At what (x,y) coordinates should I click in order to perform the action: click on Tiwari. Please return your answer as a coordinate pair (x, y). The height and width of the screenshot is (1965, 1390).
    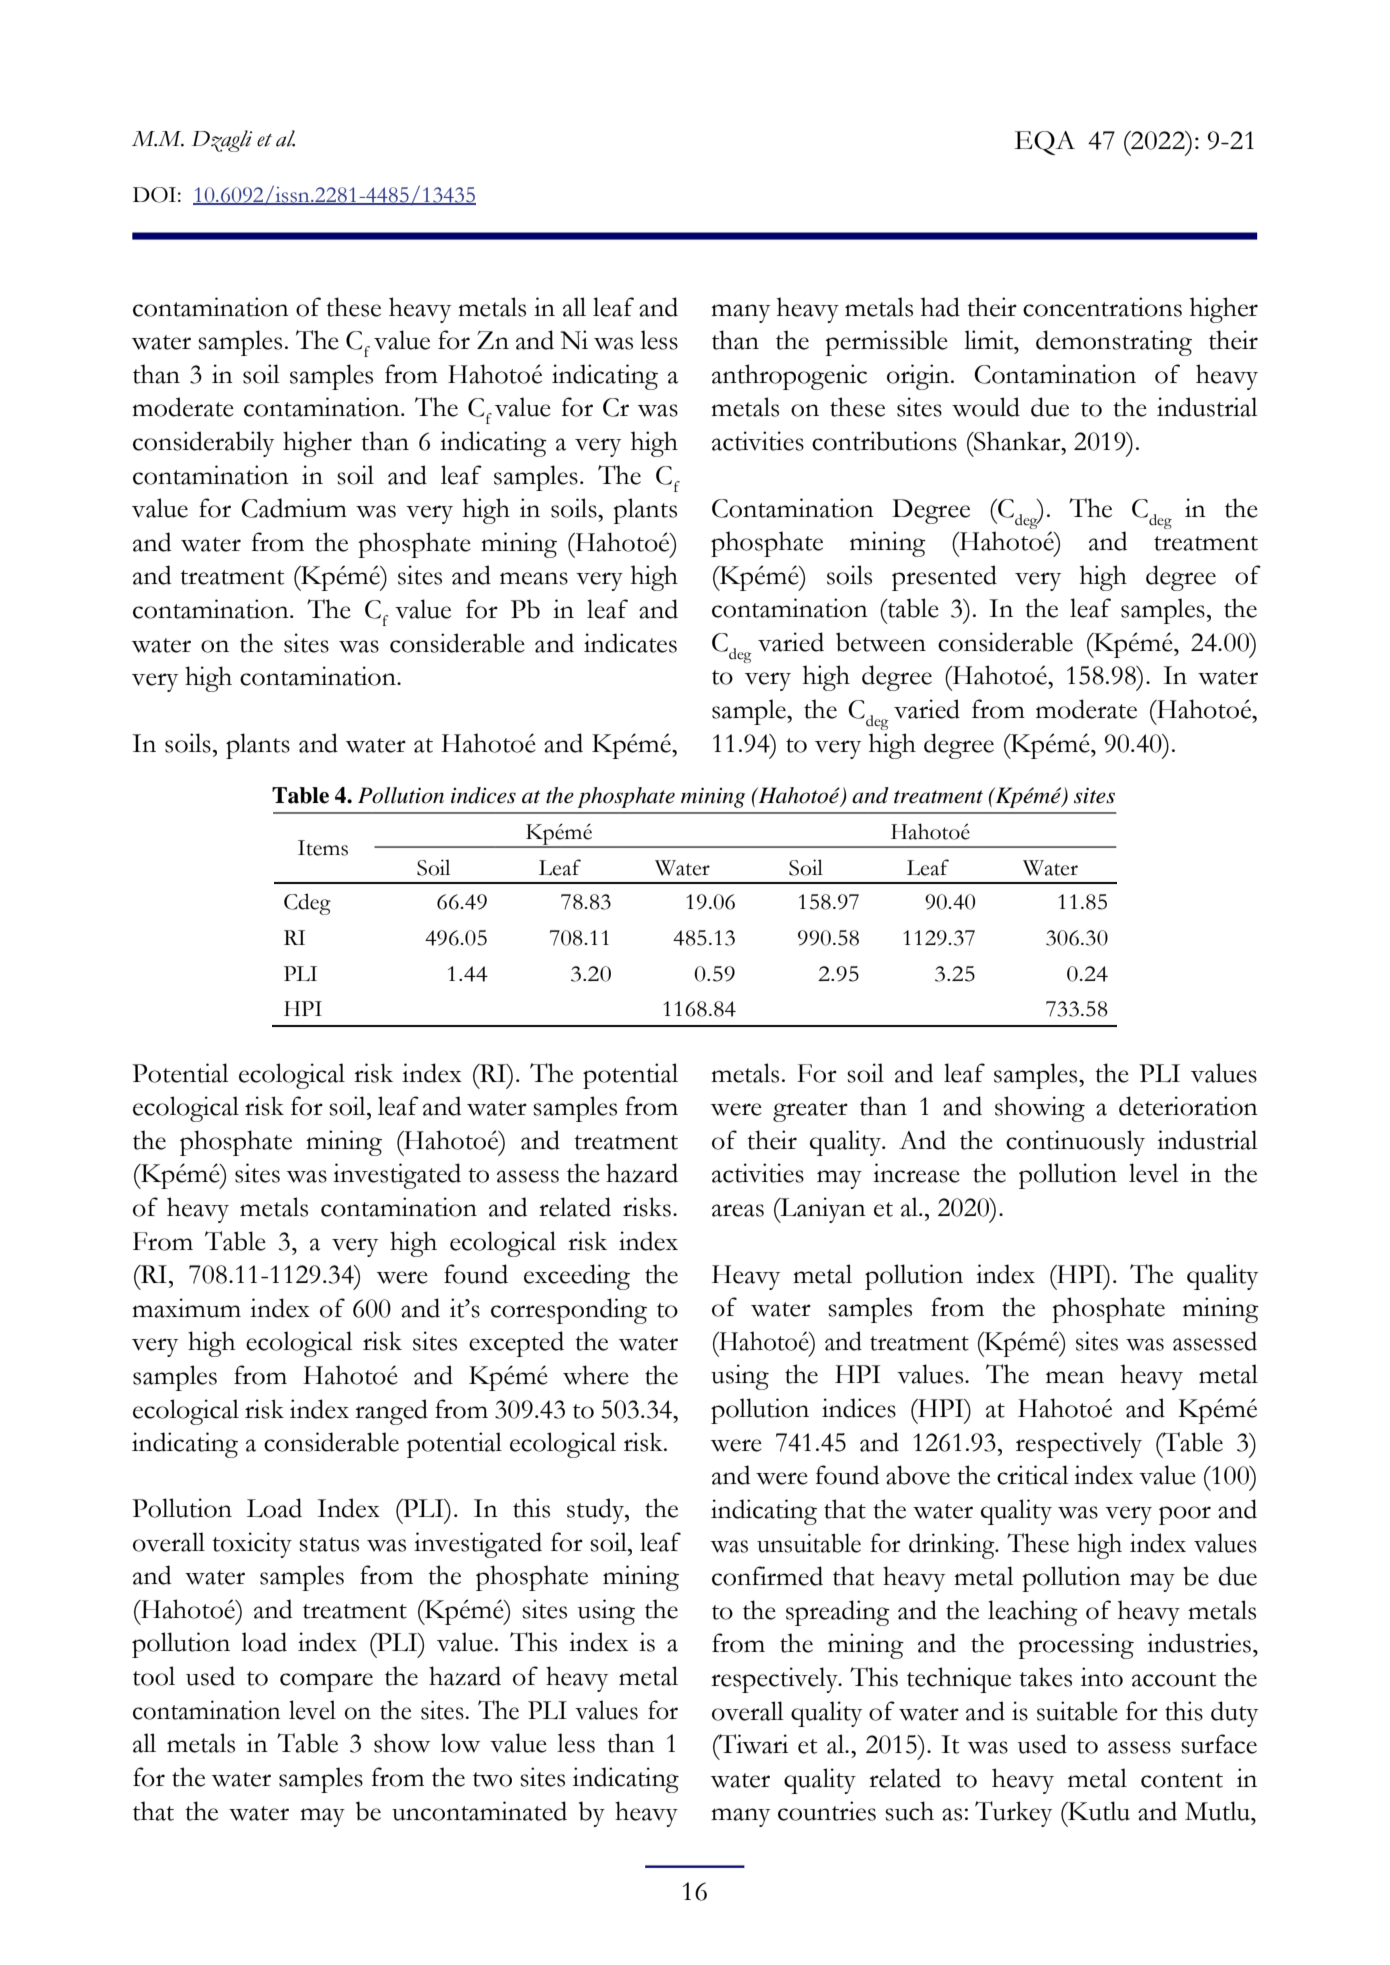
    Looking at the image, I should click on (752, 1744).
